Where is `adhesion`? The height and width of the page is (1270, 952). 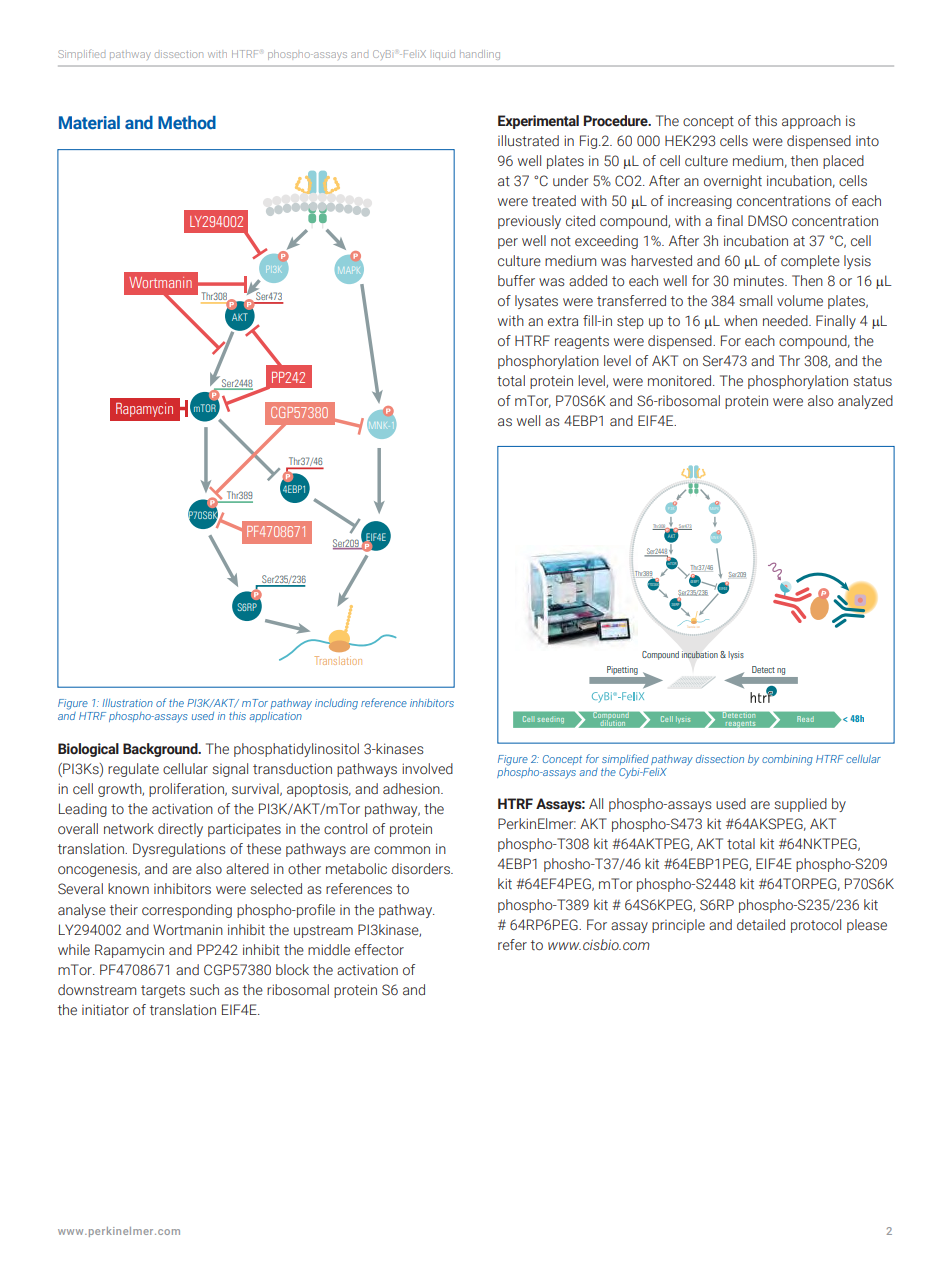
adhesion is located at coordinates (412, 789).
